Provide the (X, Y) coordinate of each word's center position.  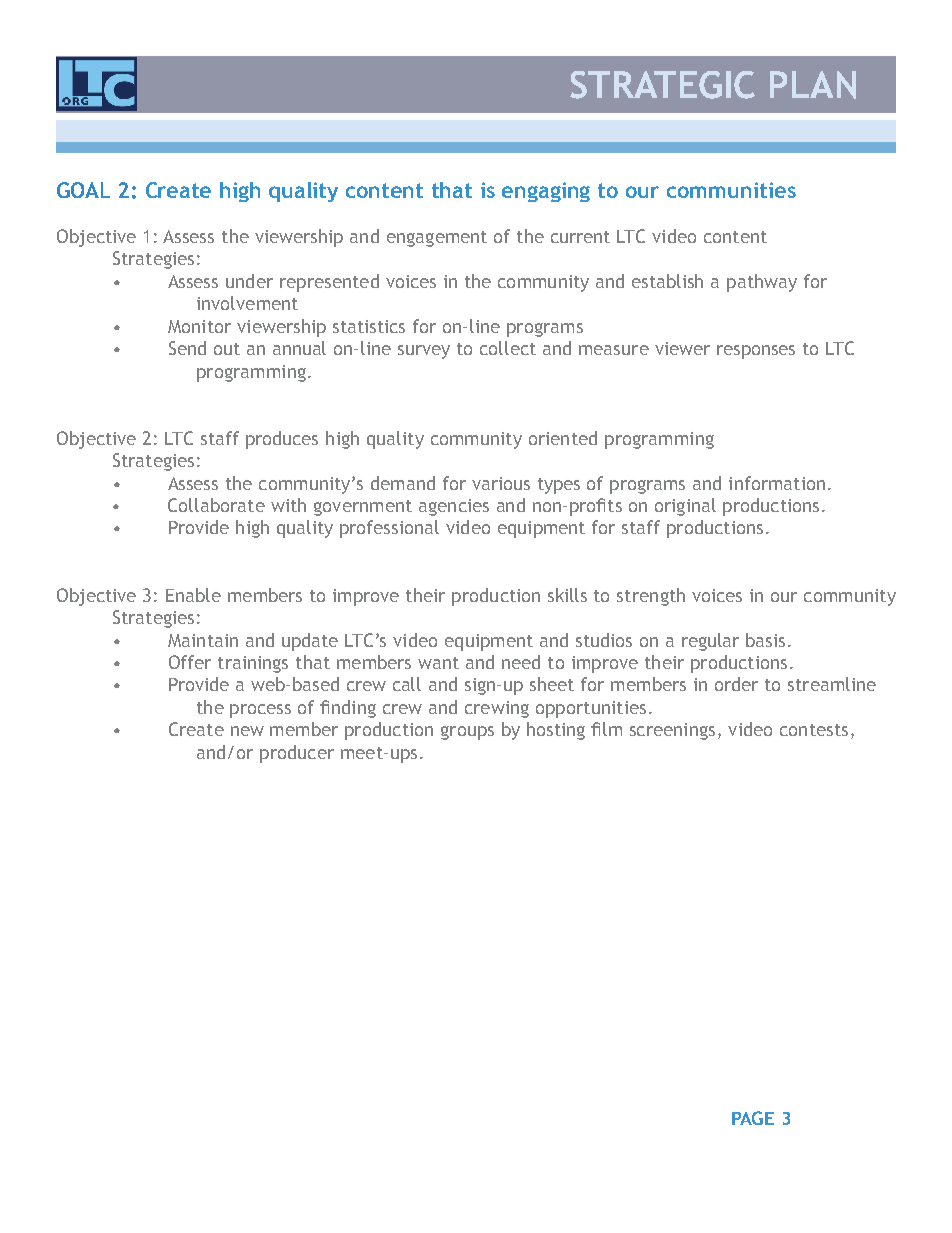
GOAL (83, 190)
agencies (454, 507)
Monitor (199, 326)
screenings (672, 731)
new (247, 731)
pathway (762, 283)
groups (467, 733)
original (685, 507)
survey (424, 352)
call (407, 684)
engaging (546, 192)
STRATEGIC (662, 85)
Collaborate (216, 505)
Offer (190, 662)
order (736, 684)
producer (297, 754)
